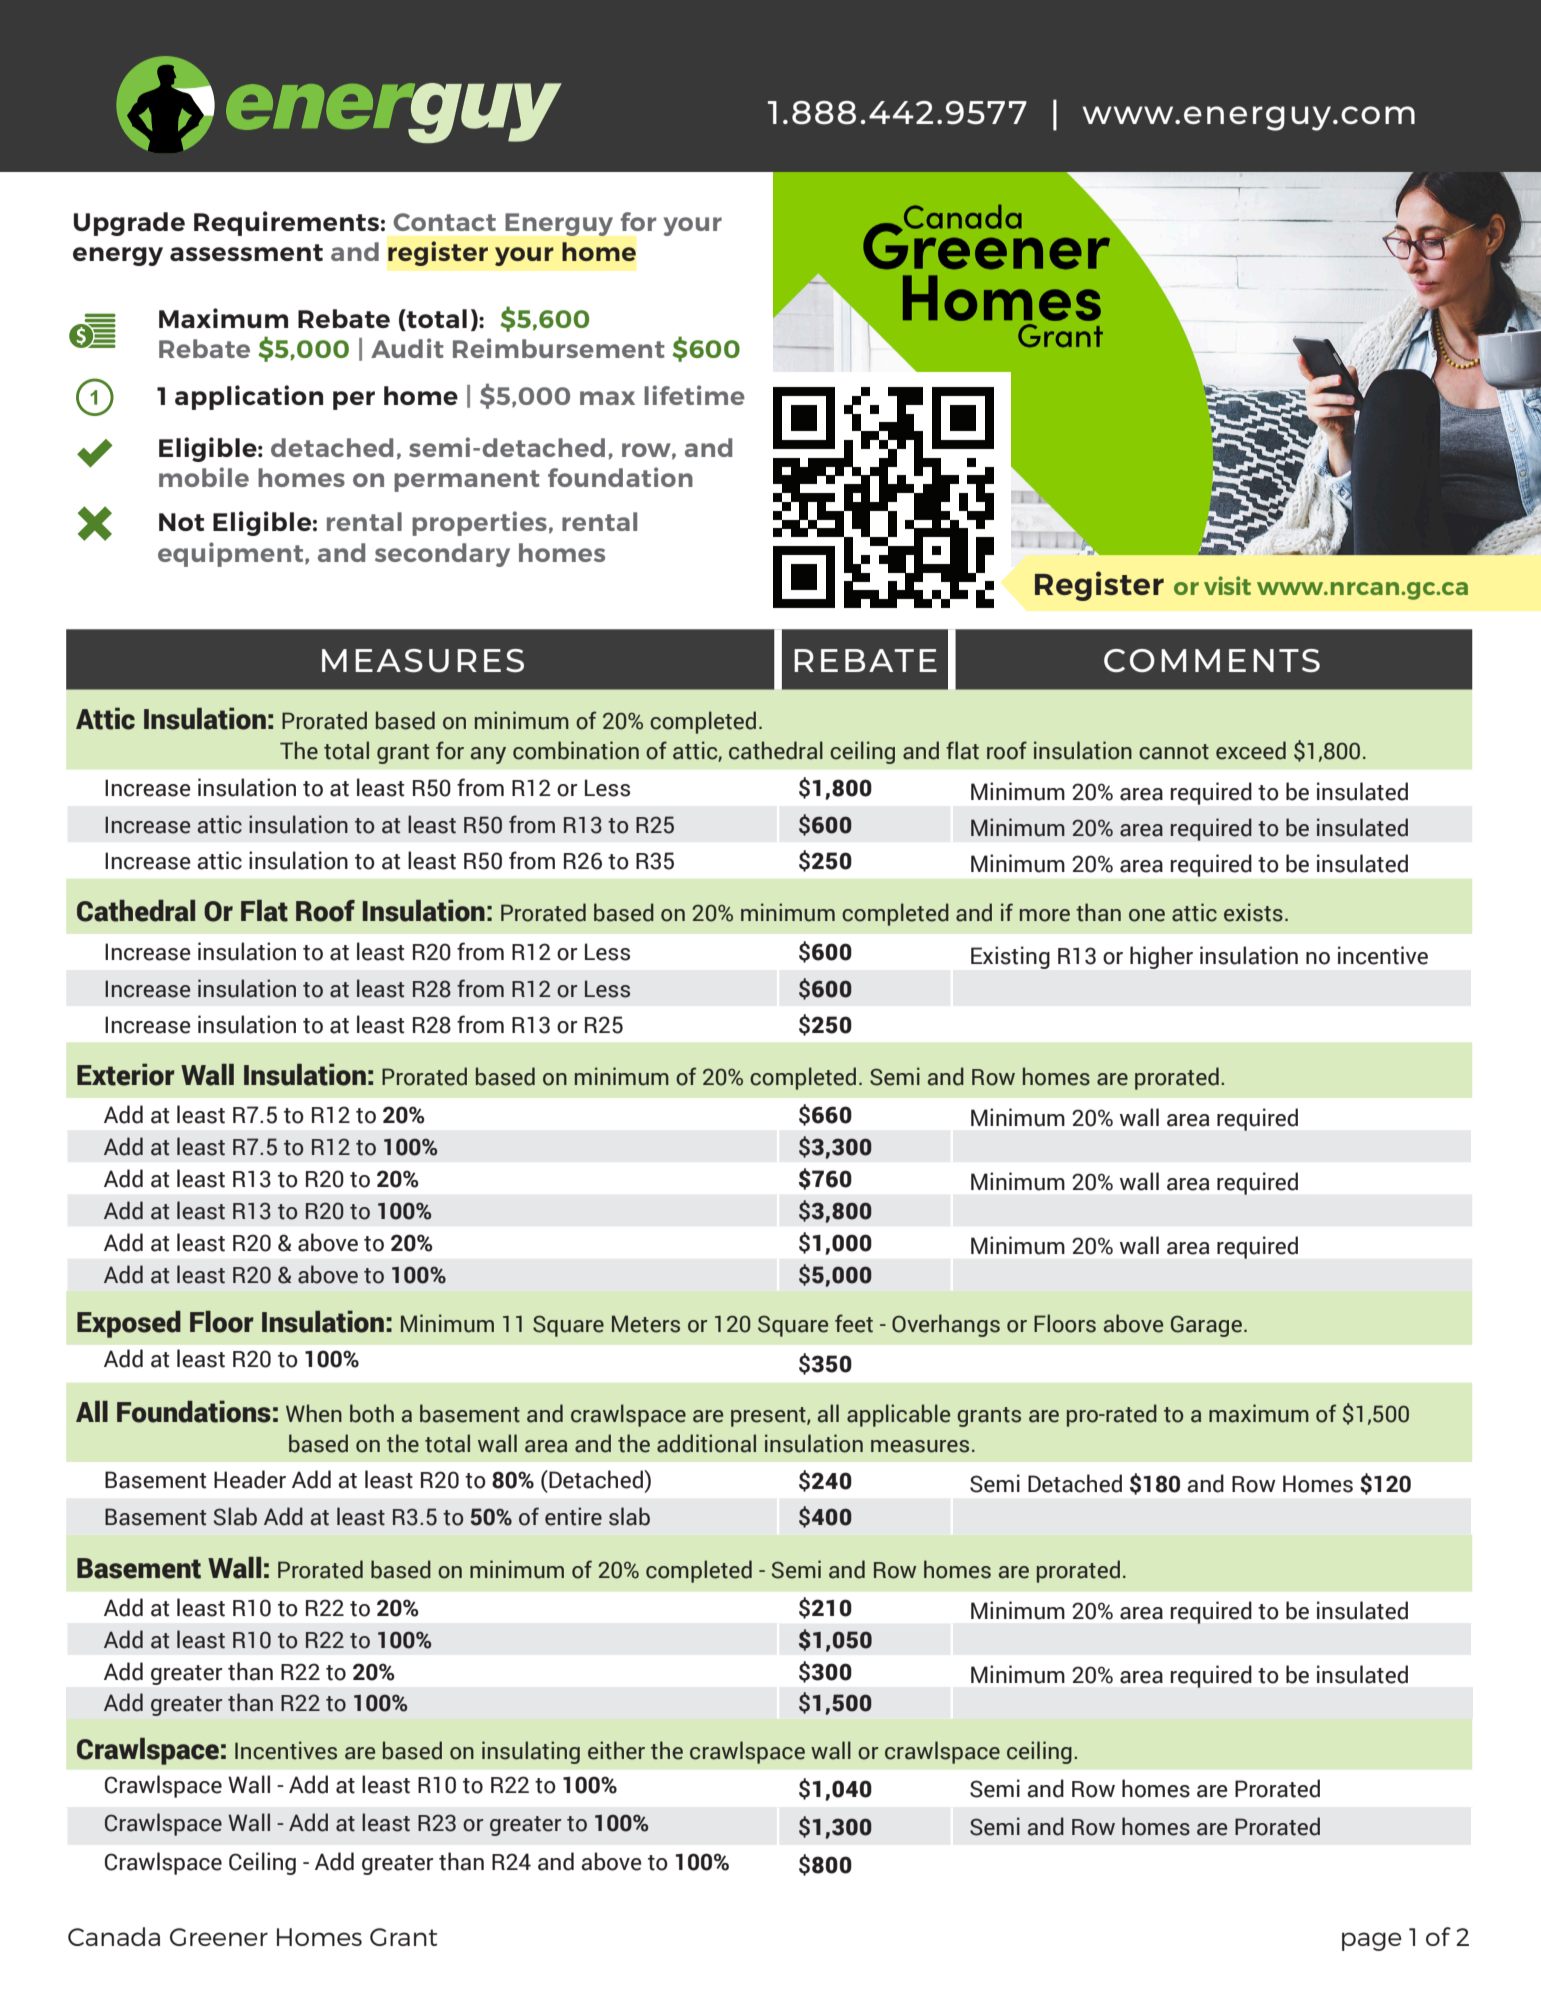 This screenshot has height=1994, width=1541. What do you see at coordinates (1206, 1326) in the screenshot?
I see `Garage` at bounding box center [1206, 1326].
